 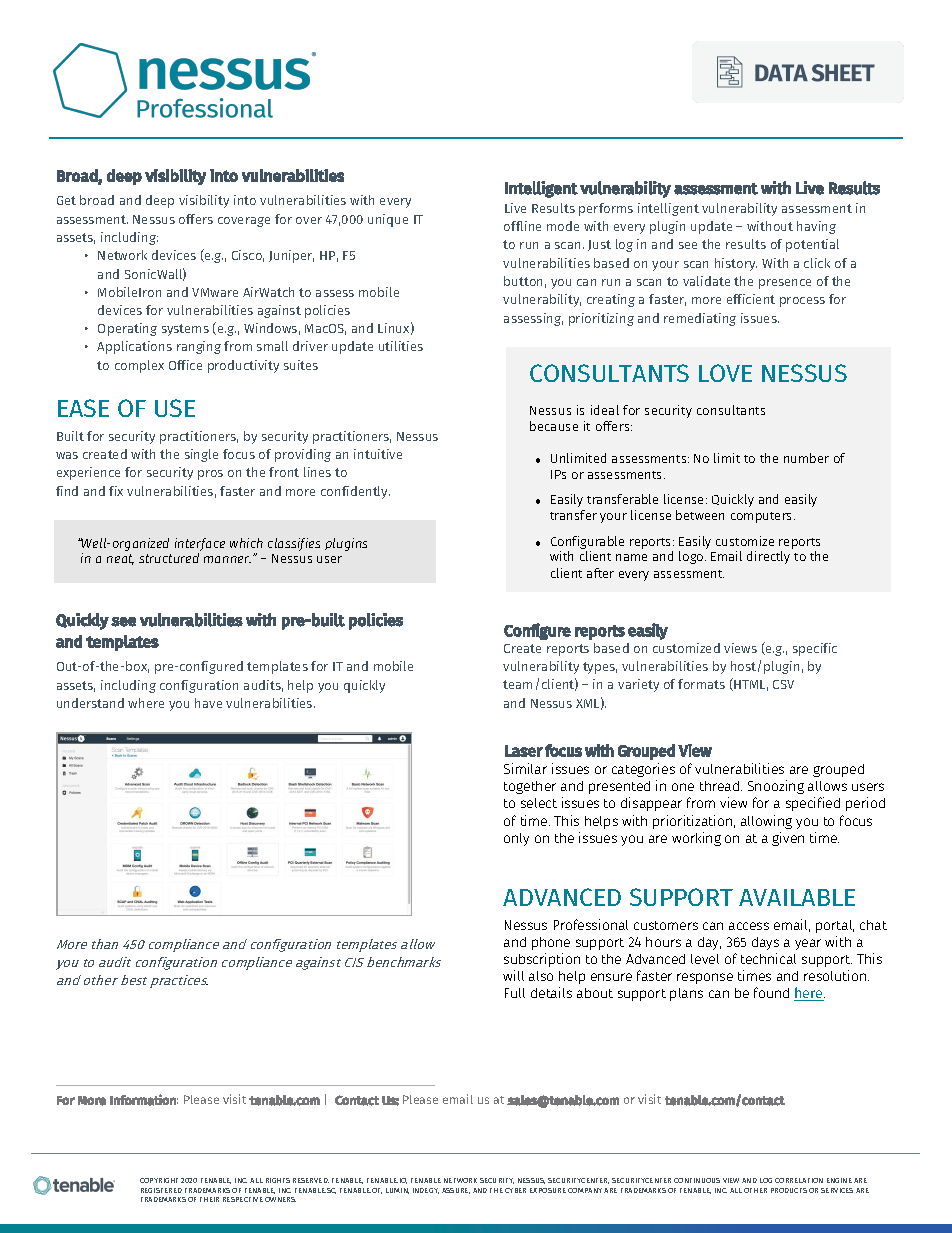 I want to click on COPYRIGHT, so click(x=159, y=1180).
